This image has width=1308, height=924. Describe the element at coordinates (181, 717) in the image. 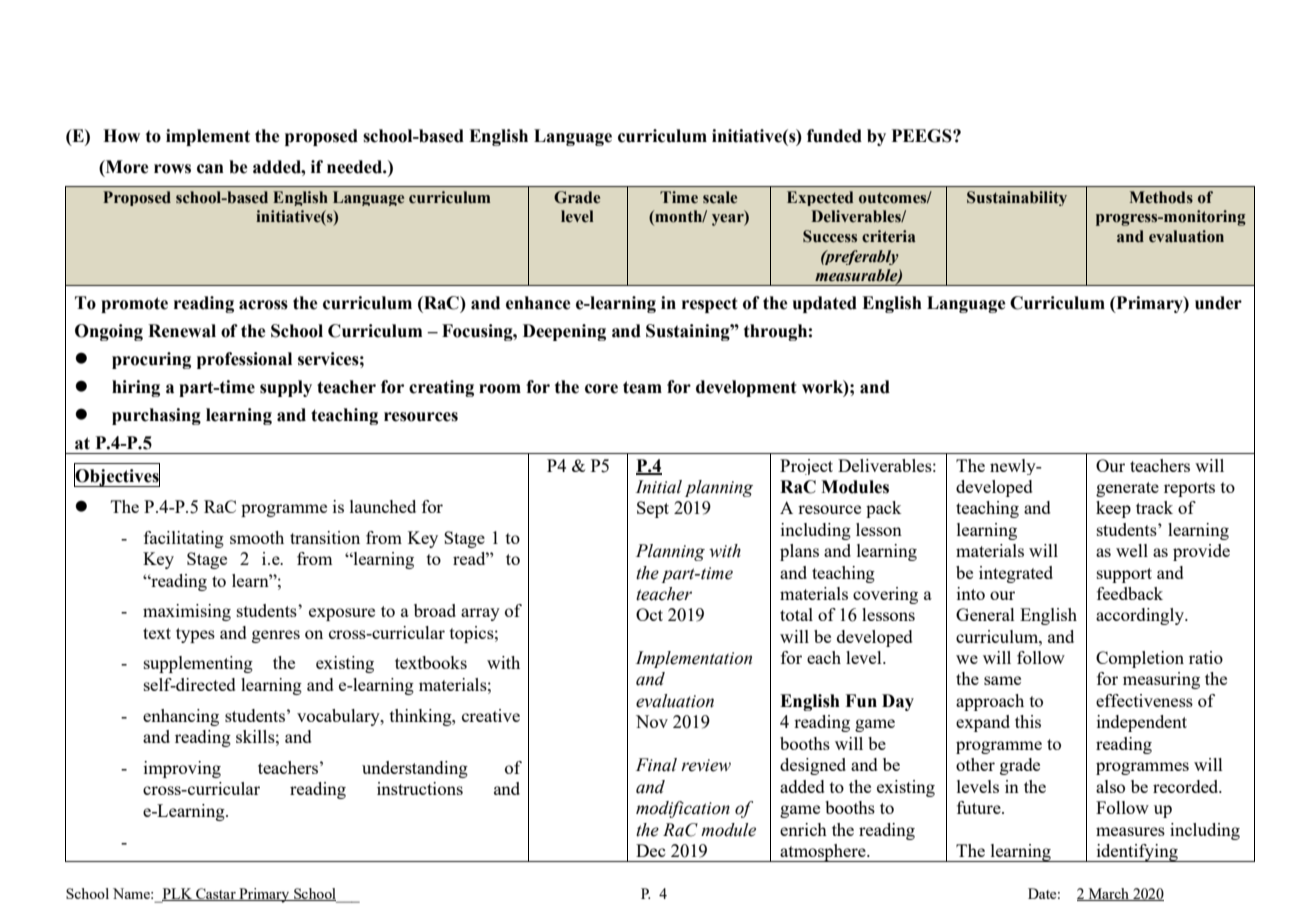

I see `enhancing` at that location.
